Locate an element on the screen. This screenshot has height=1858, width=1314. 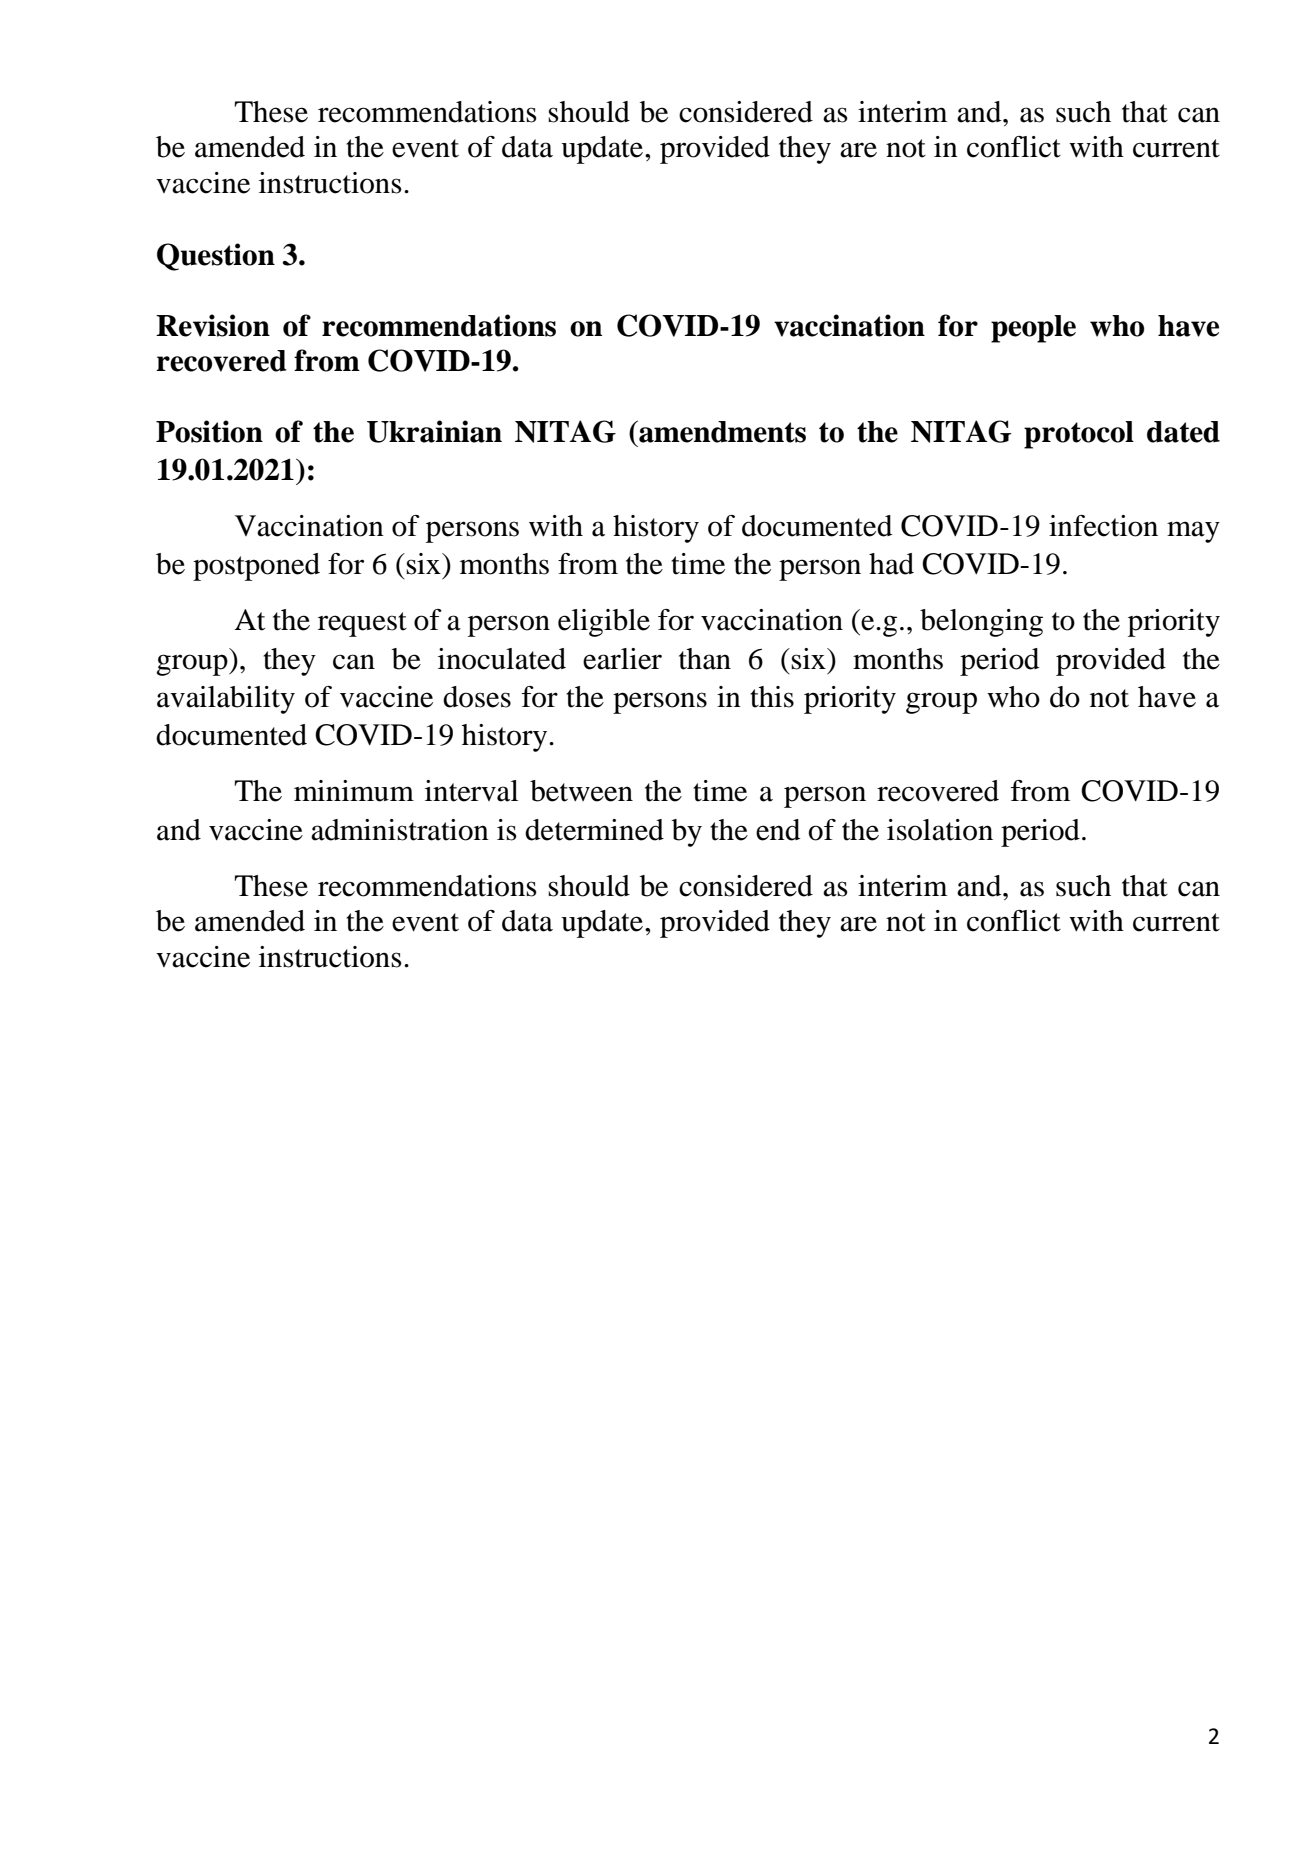
had is located at coordinates (891, 564).
